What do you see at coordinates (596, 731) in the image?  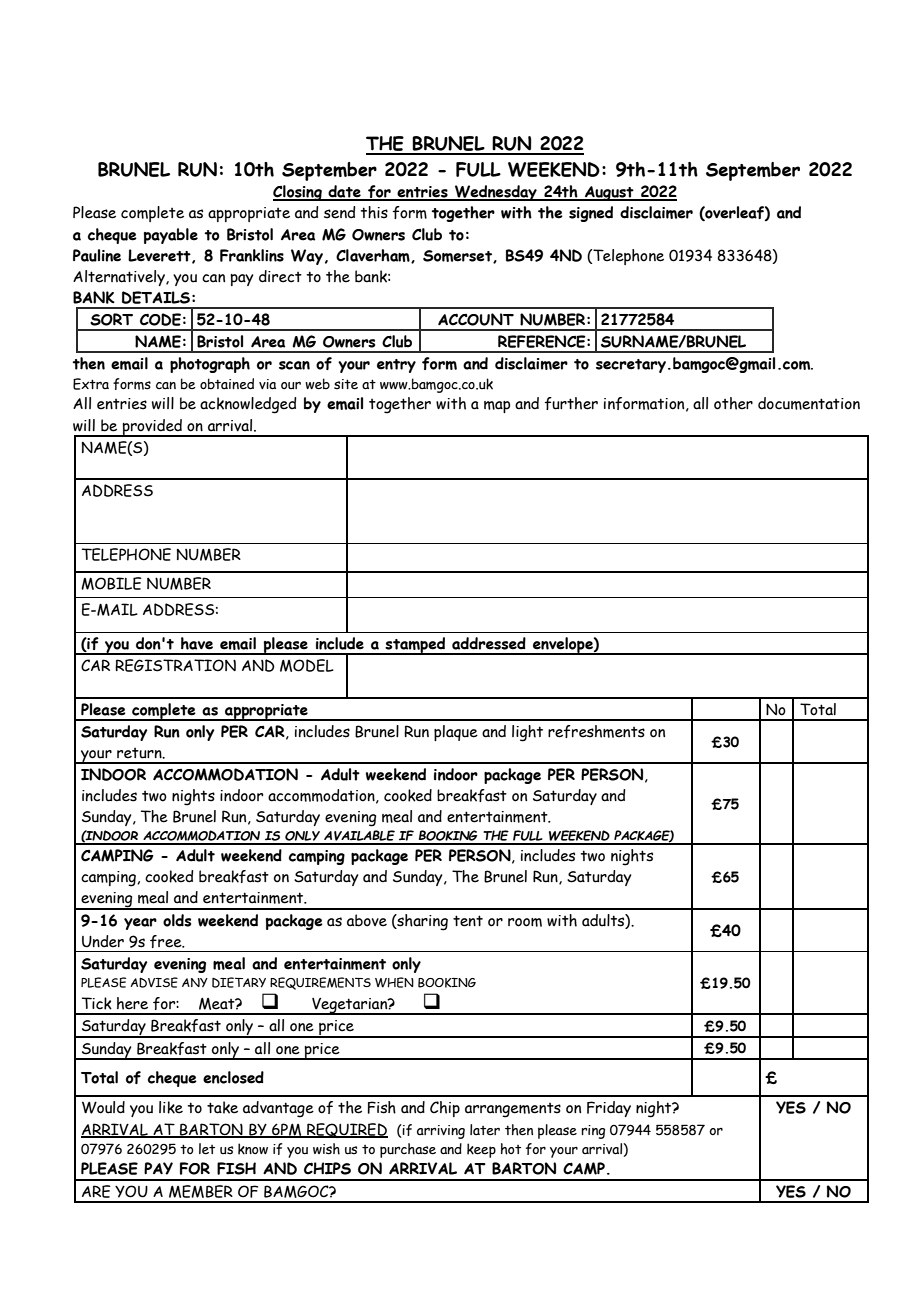 I see `refreshments` at bounding box center [596, 731].
